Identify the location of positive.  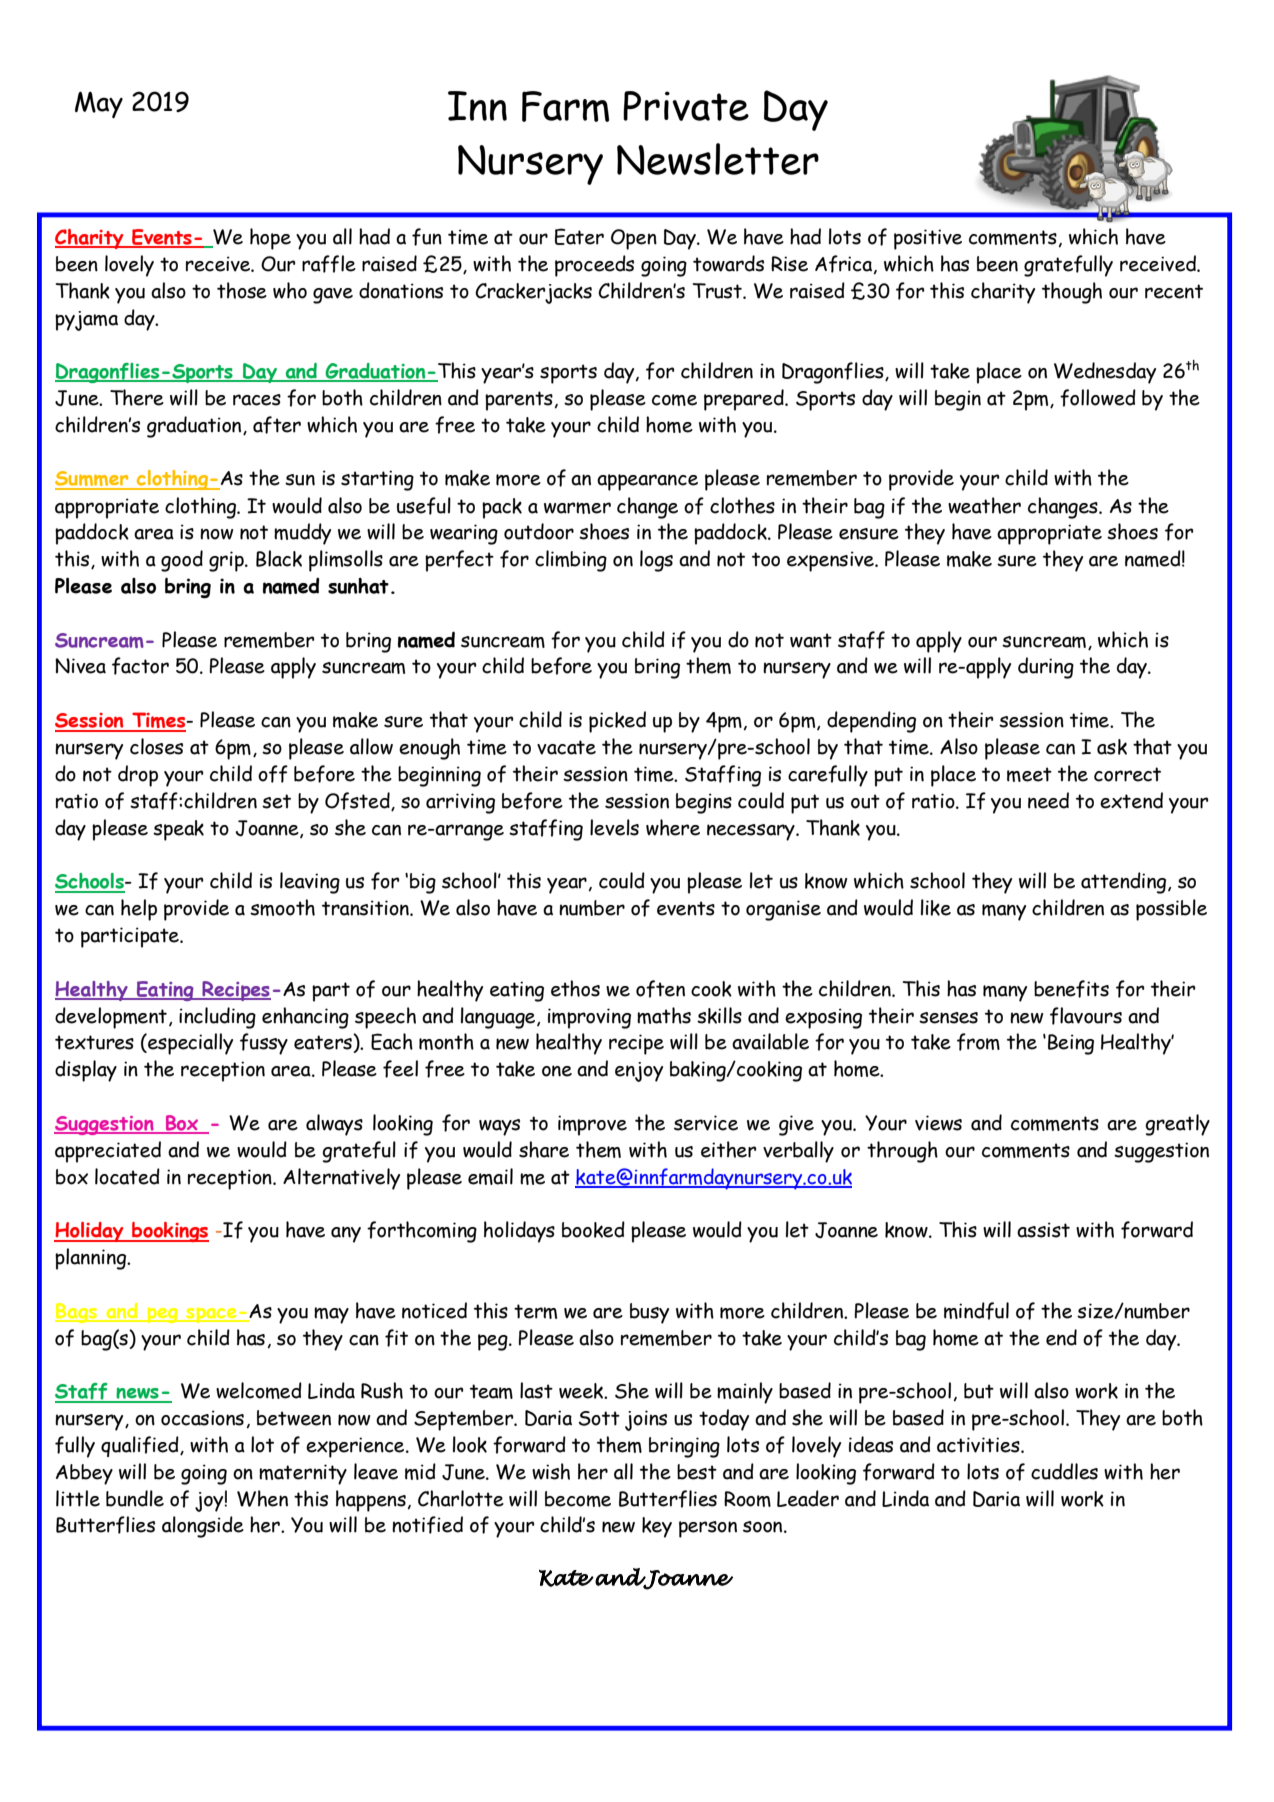
(928, 239).
